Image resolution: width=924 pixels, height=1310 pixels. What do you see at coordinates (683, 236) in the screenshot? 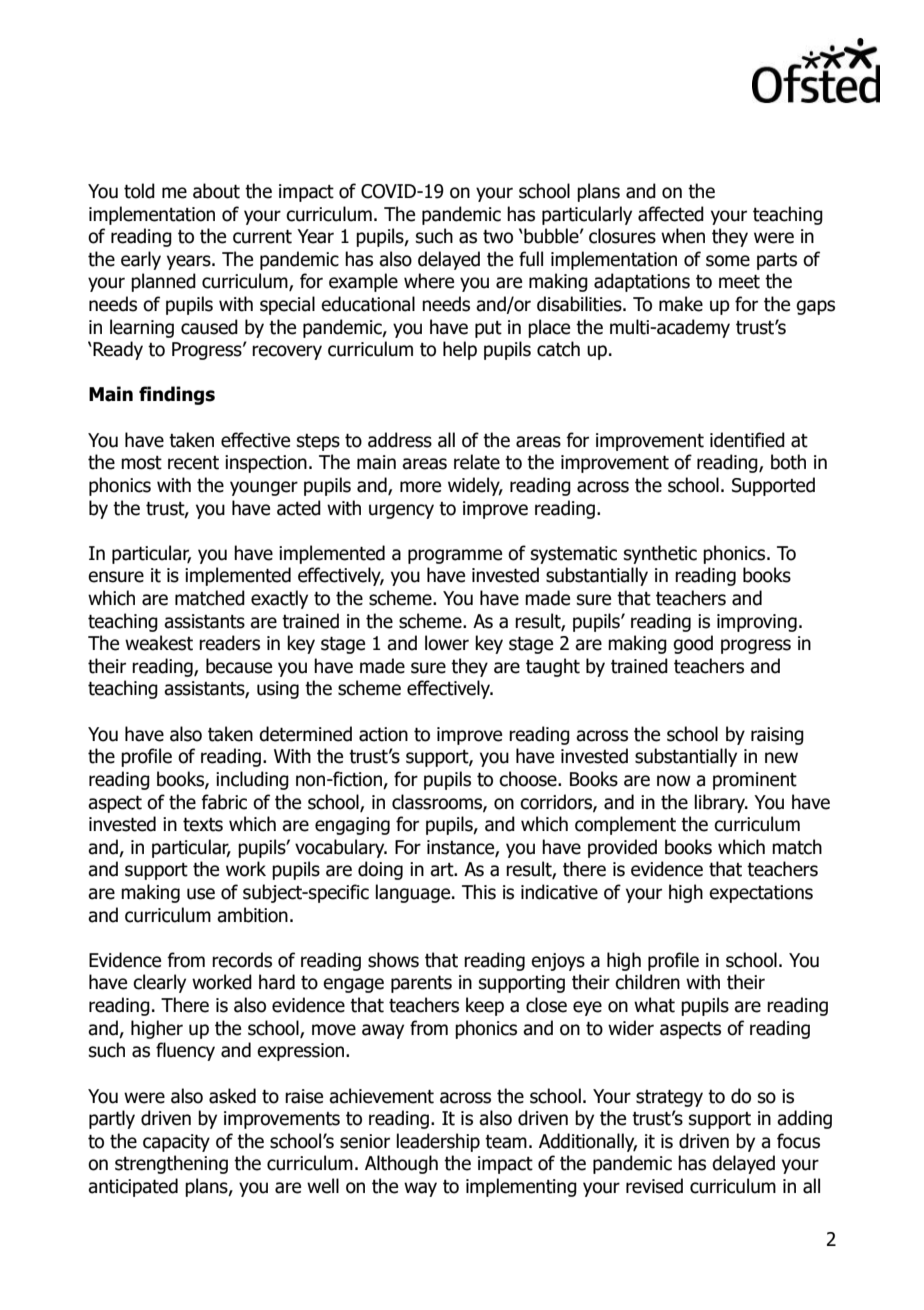
I see `when` at bounding box center [683, 236].
